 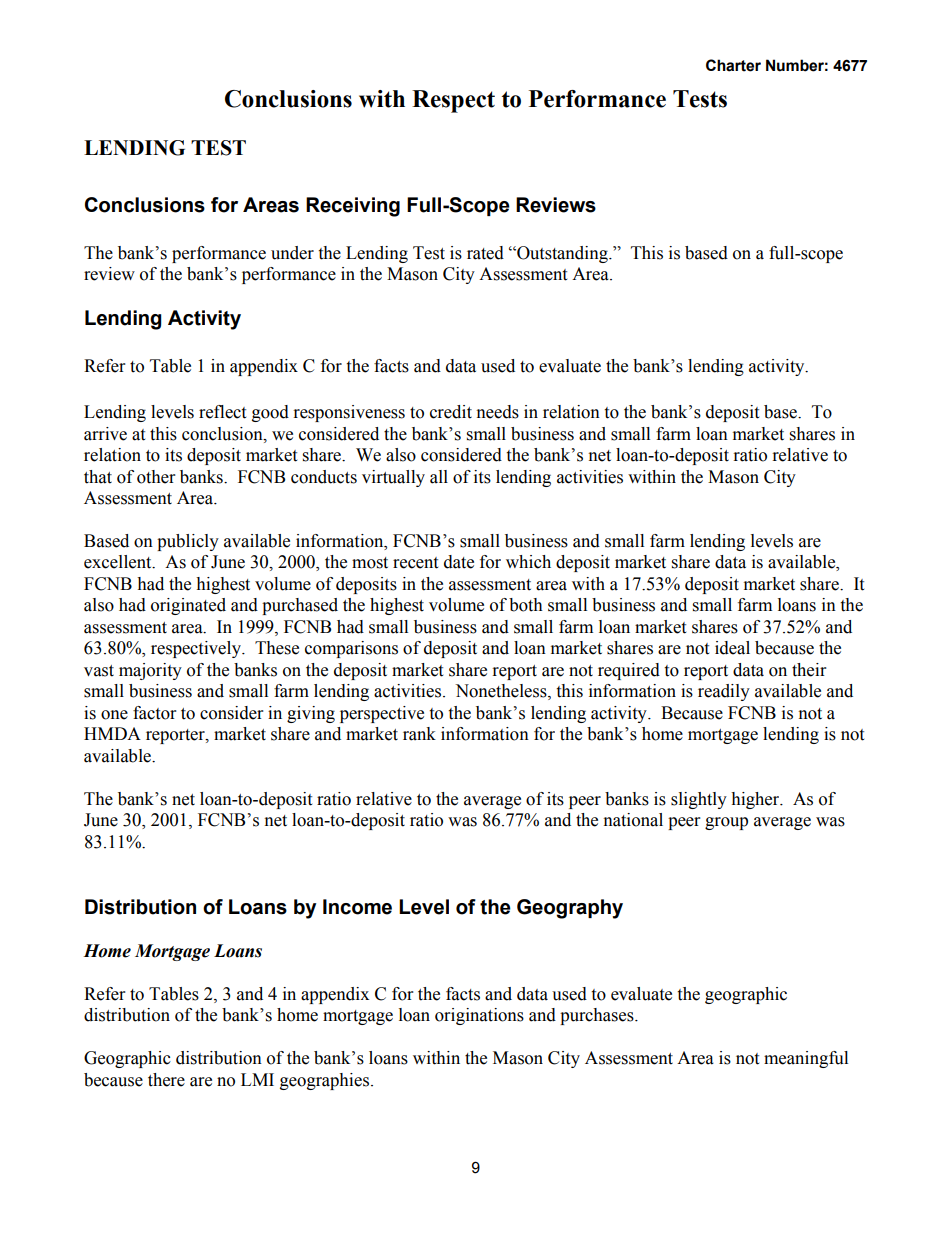 What do you see at coordinates (562, 254) in the screenshot?
I see `Outstanding` at bounding box center [562, 254].
